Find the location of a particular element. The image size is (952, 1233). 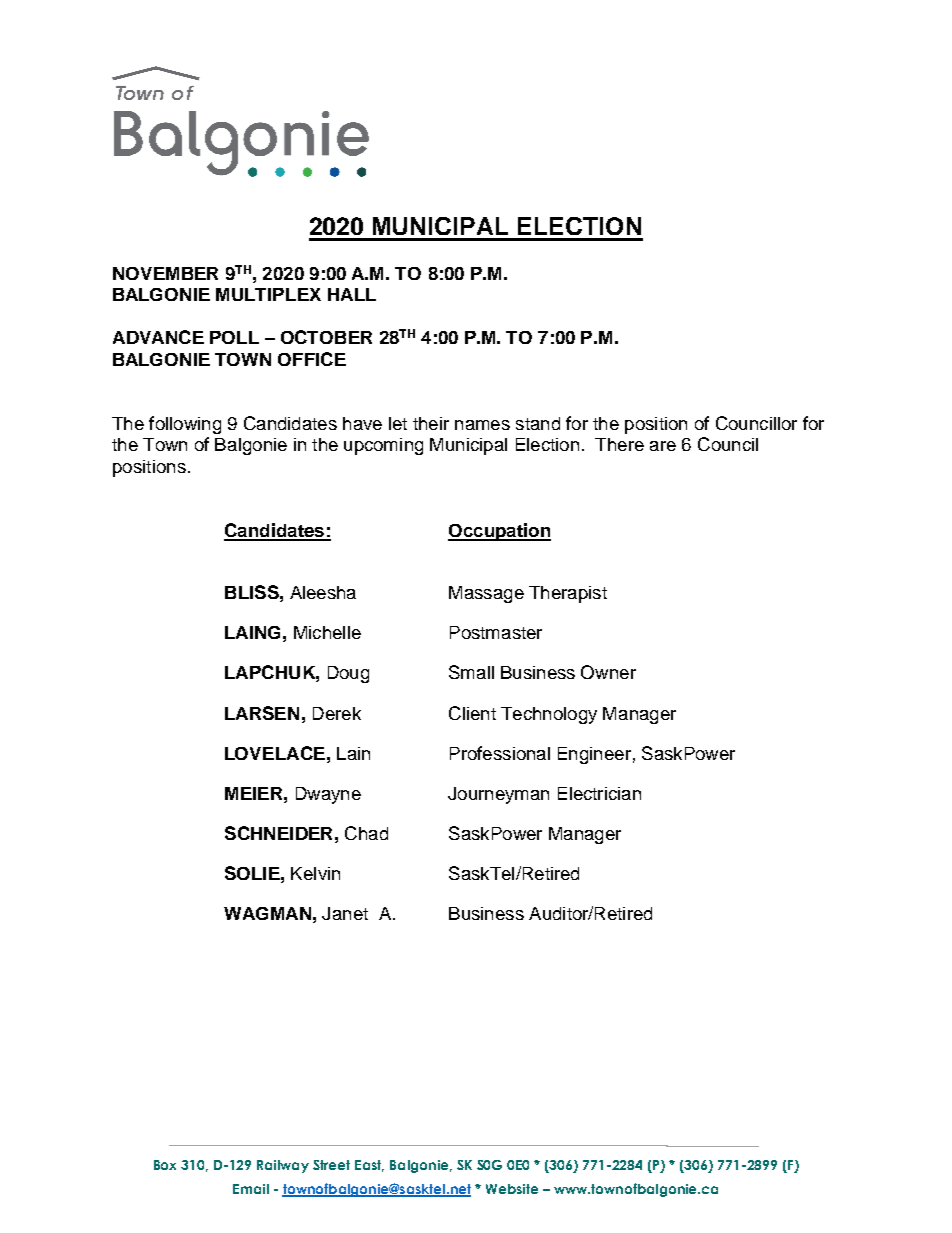

Engineer is located at coordinates (594, 755).
